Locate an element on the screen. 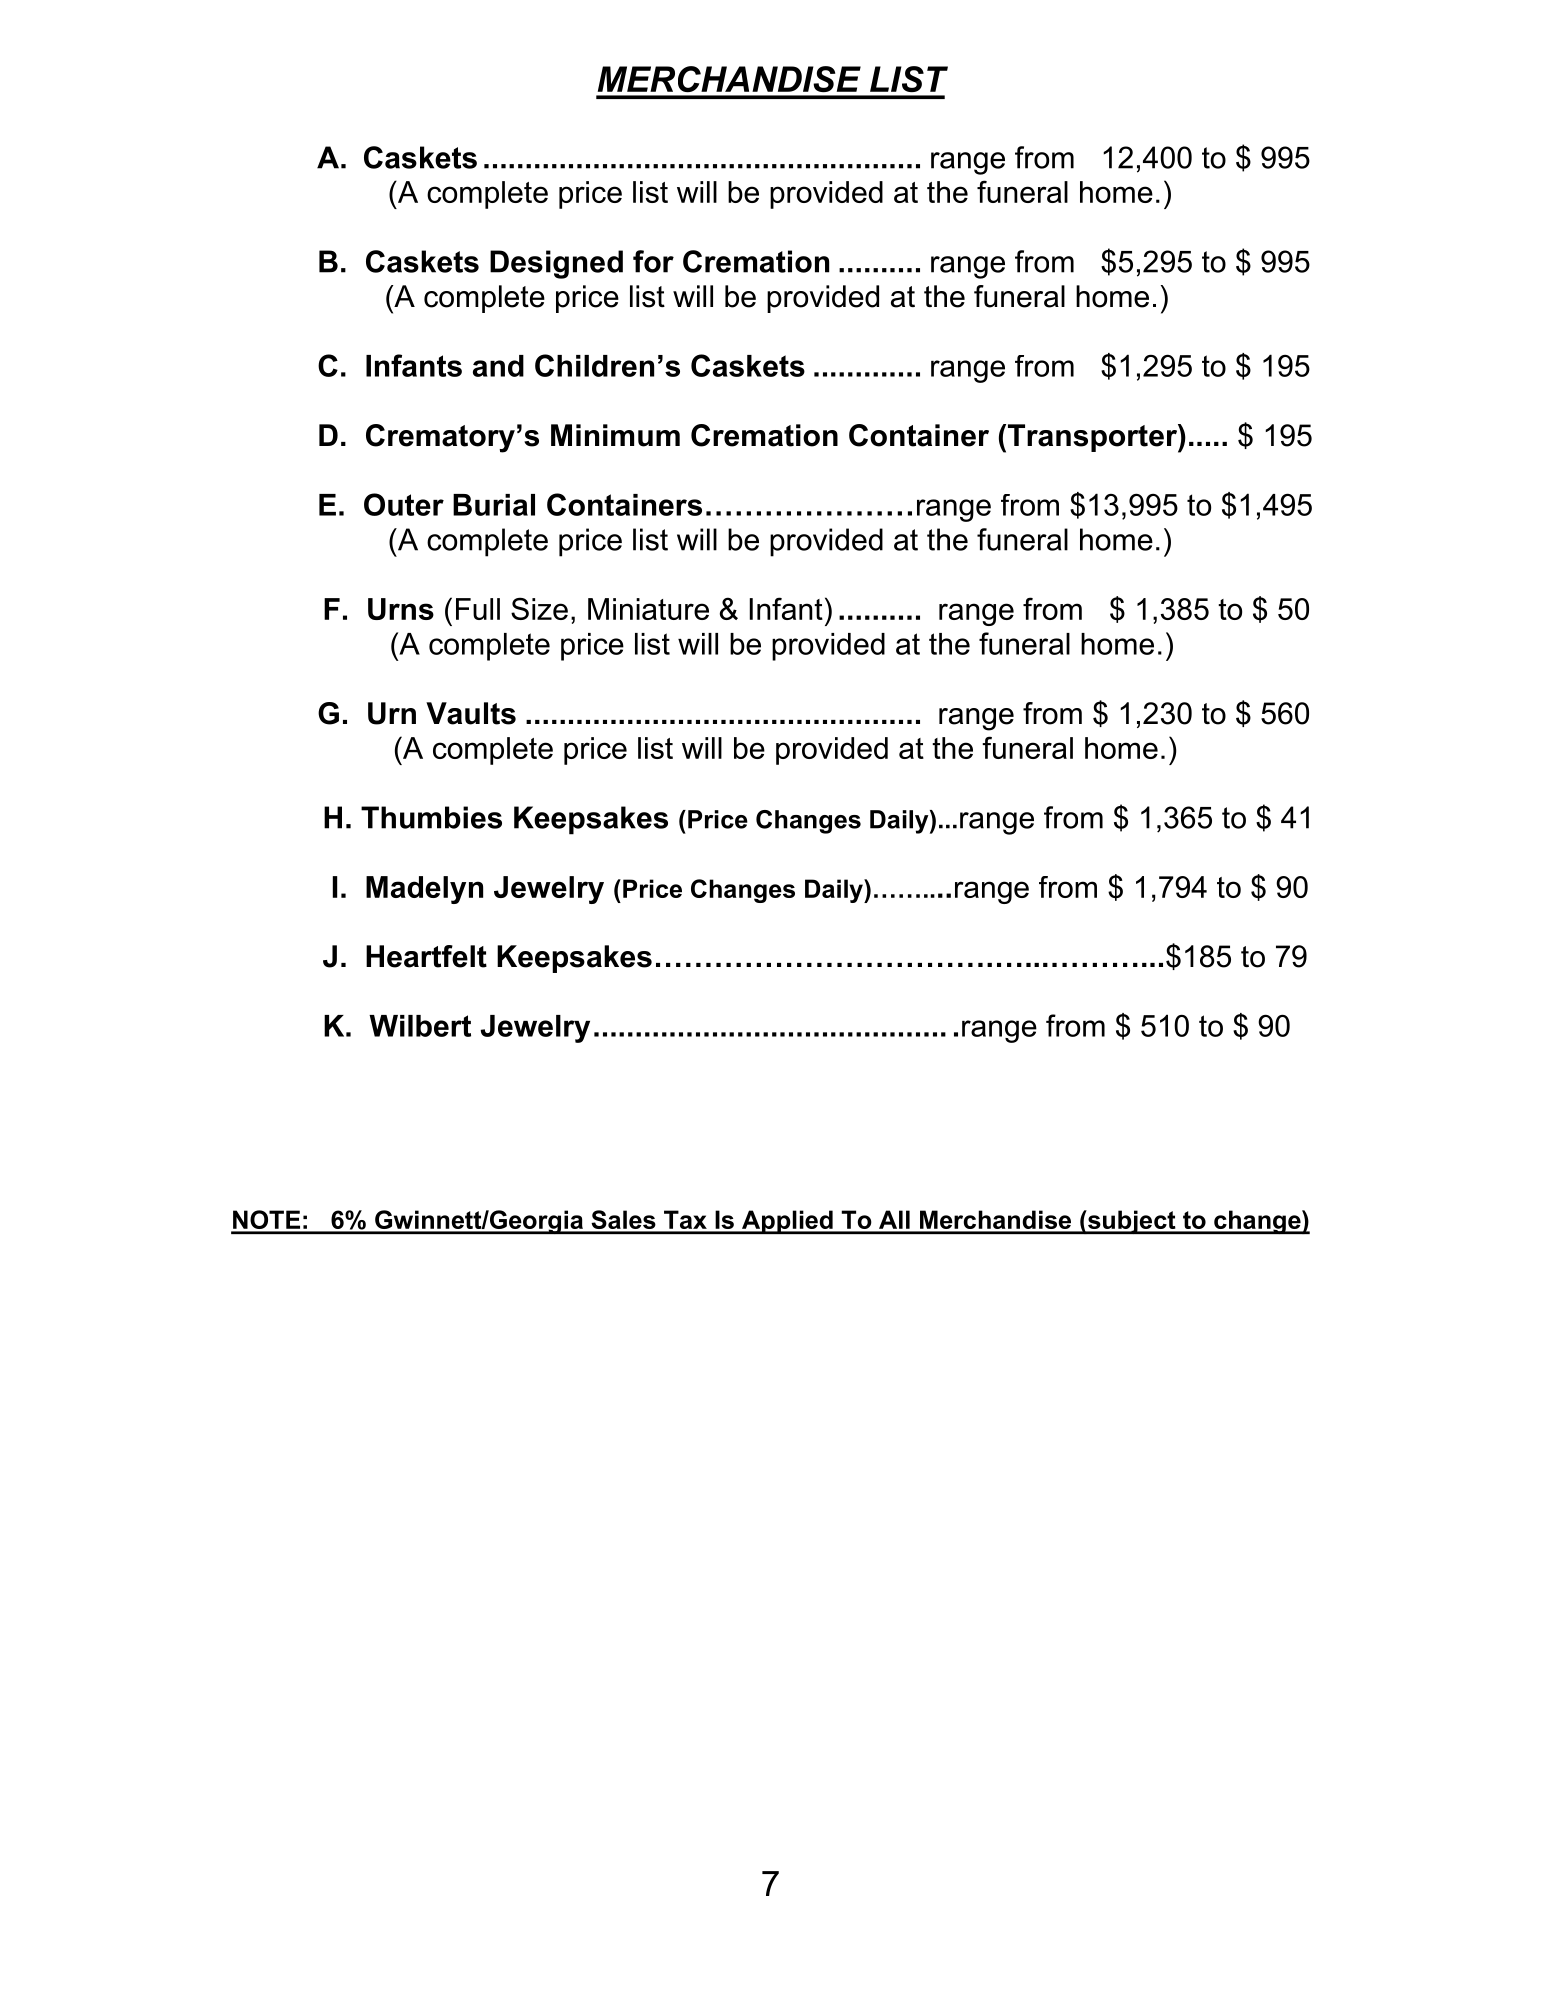  Full is located at coordinates (478, 609).
